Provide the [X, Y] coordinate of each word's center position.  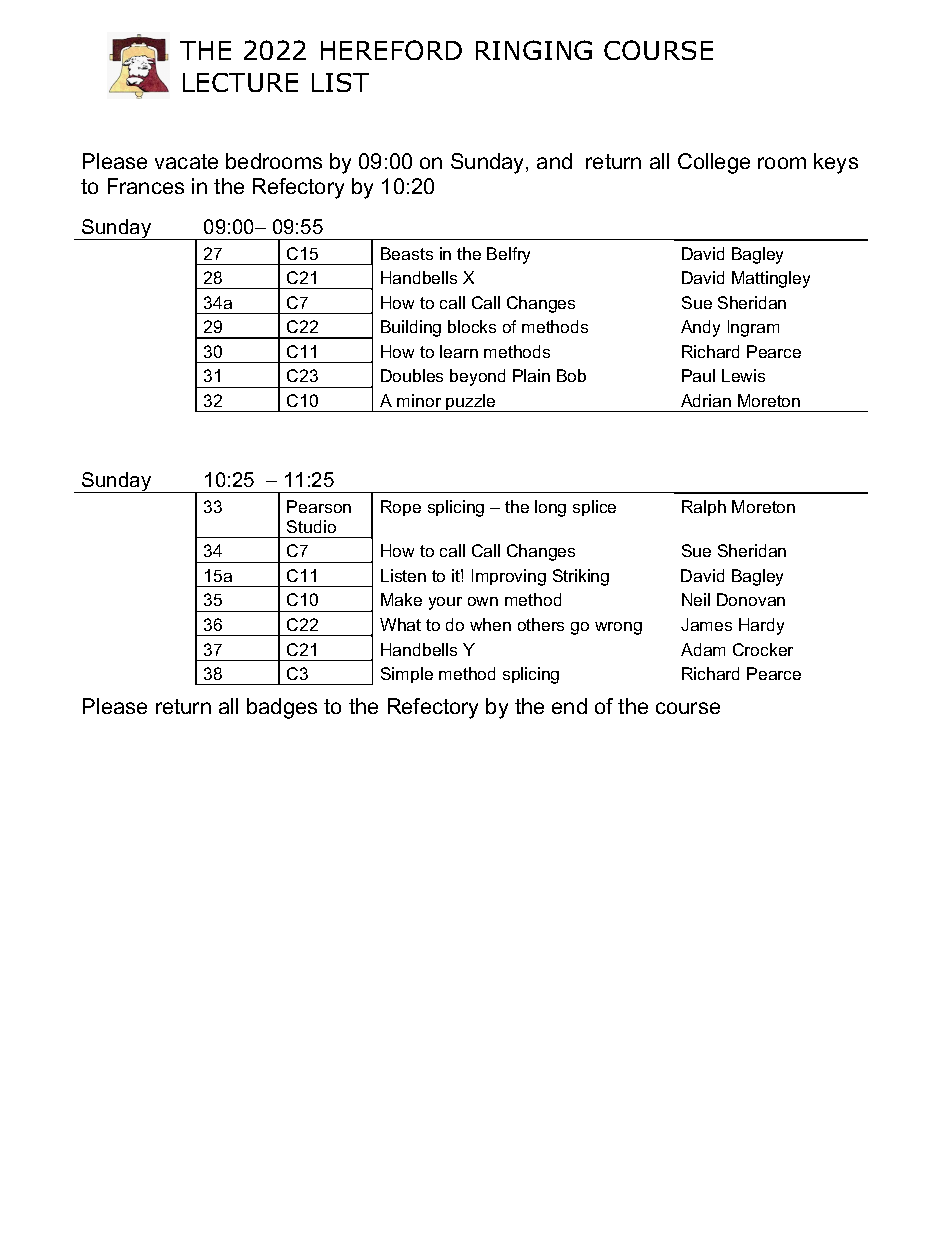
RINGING [534, 50]
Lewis [743, 375]
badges [282, 708]
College [714, 163]
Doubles [412, 375]
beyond [477, 377]
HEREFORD [391, 50]
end [569, 706]
